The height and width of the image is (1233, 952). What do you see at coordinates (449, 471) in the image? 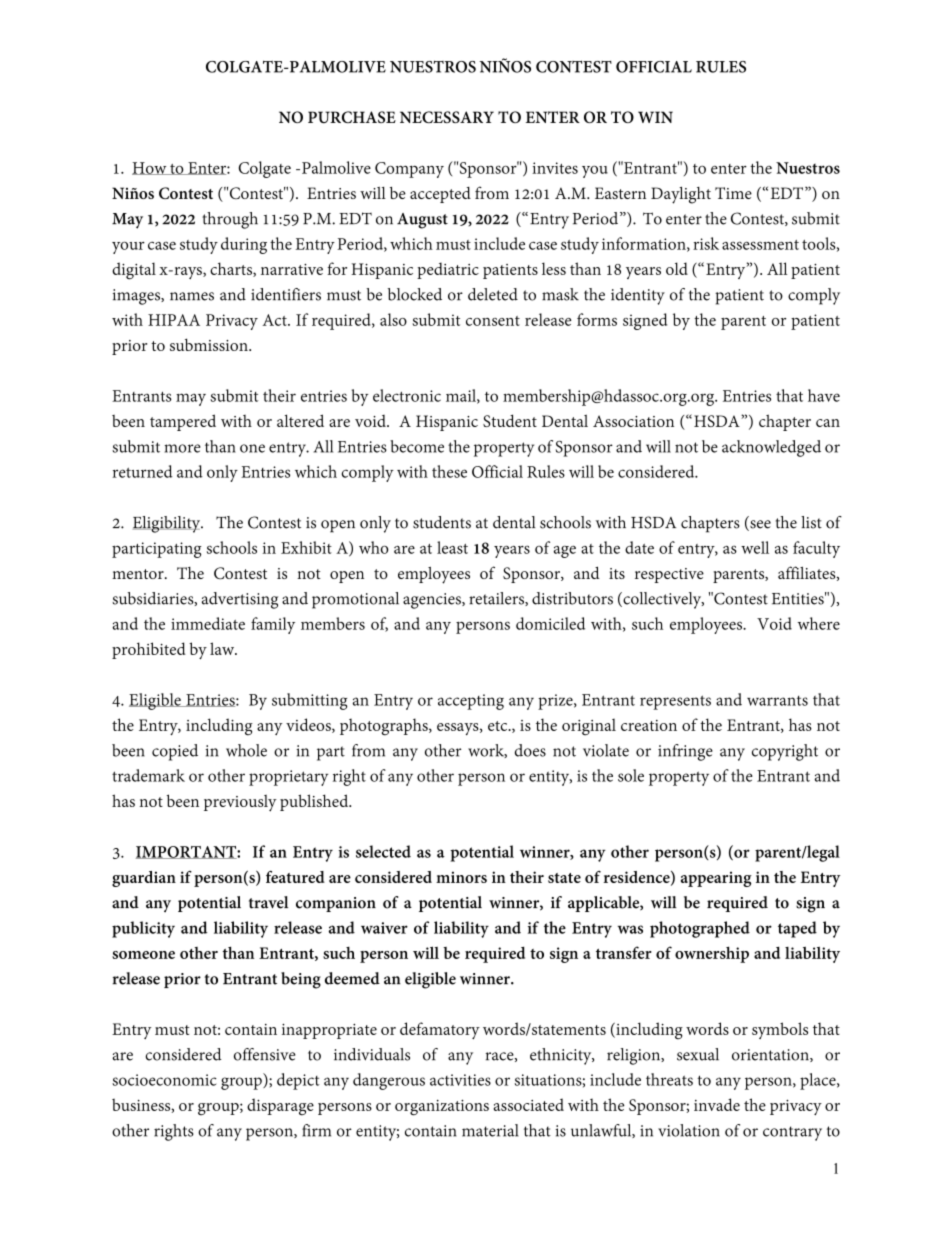
I see `these` at bounding box center [449, 471].
